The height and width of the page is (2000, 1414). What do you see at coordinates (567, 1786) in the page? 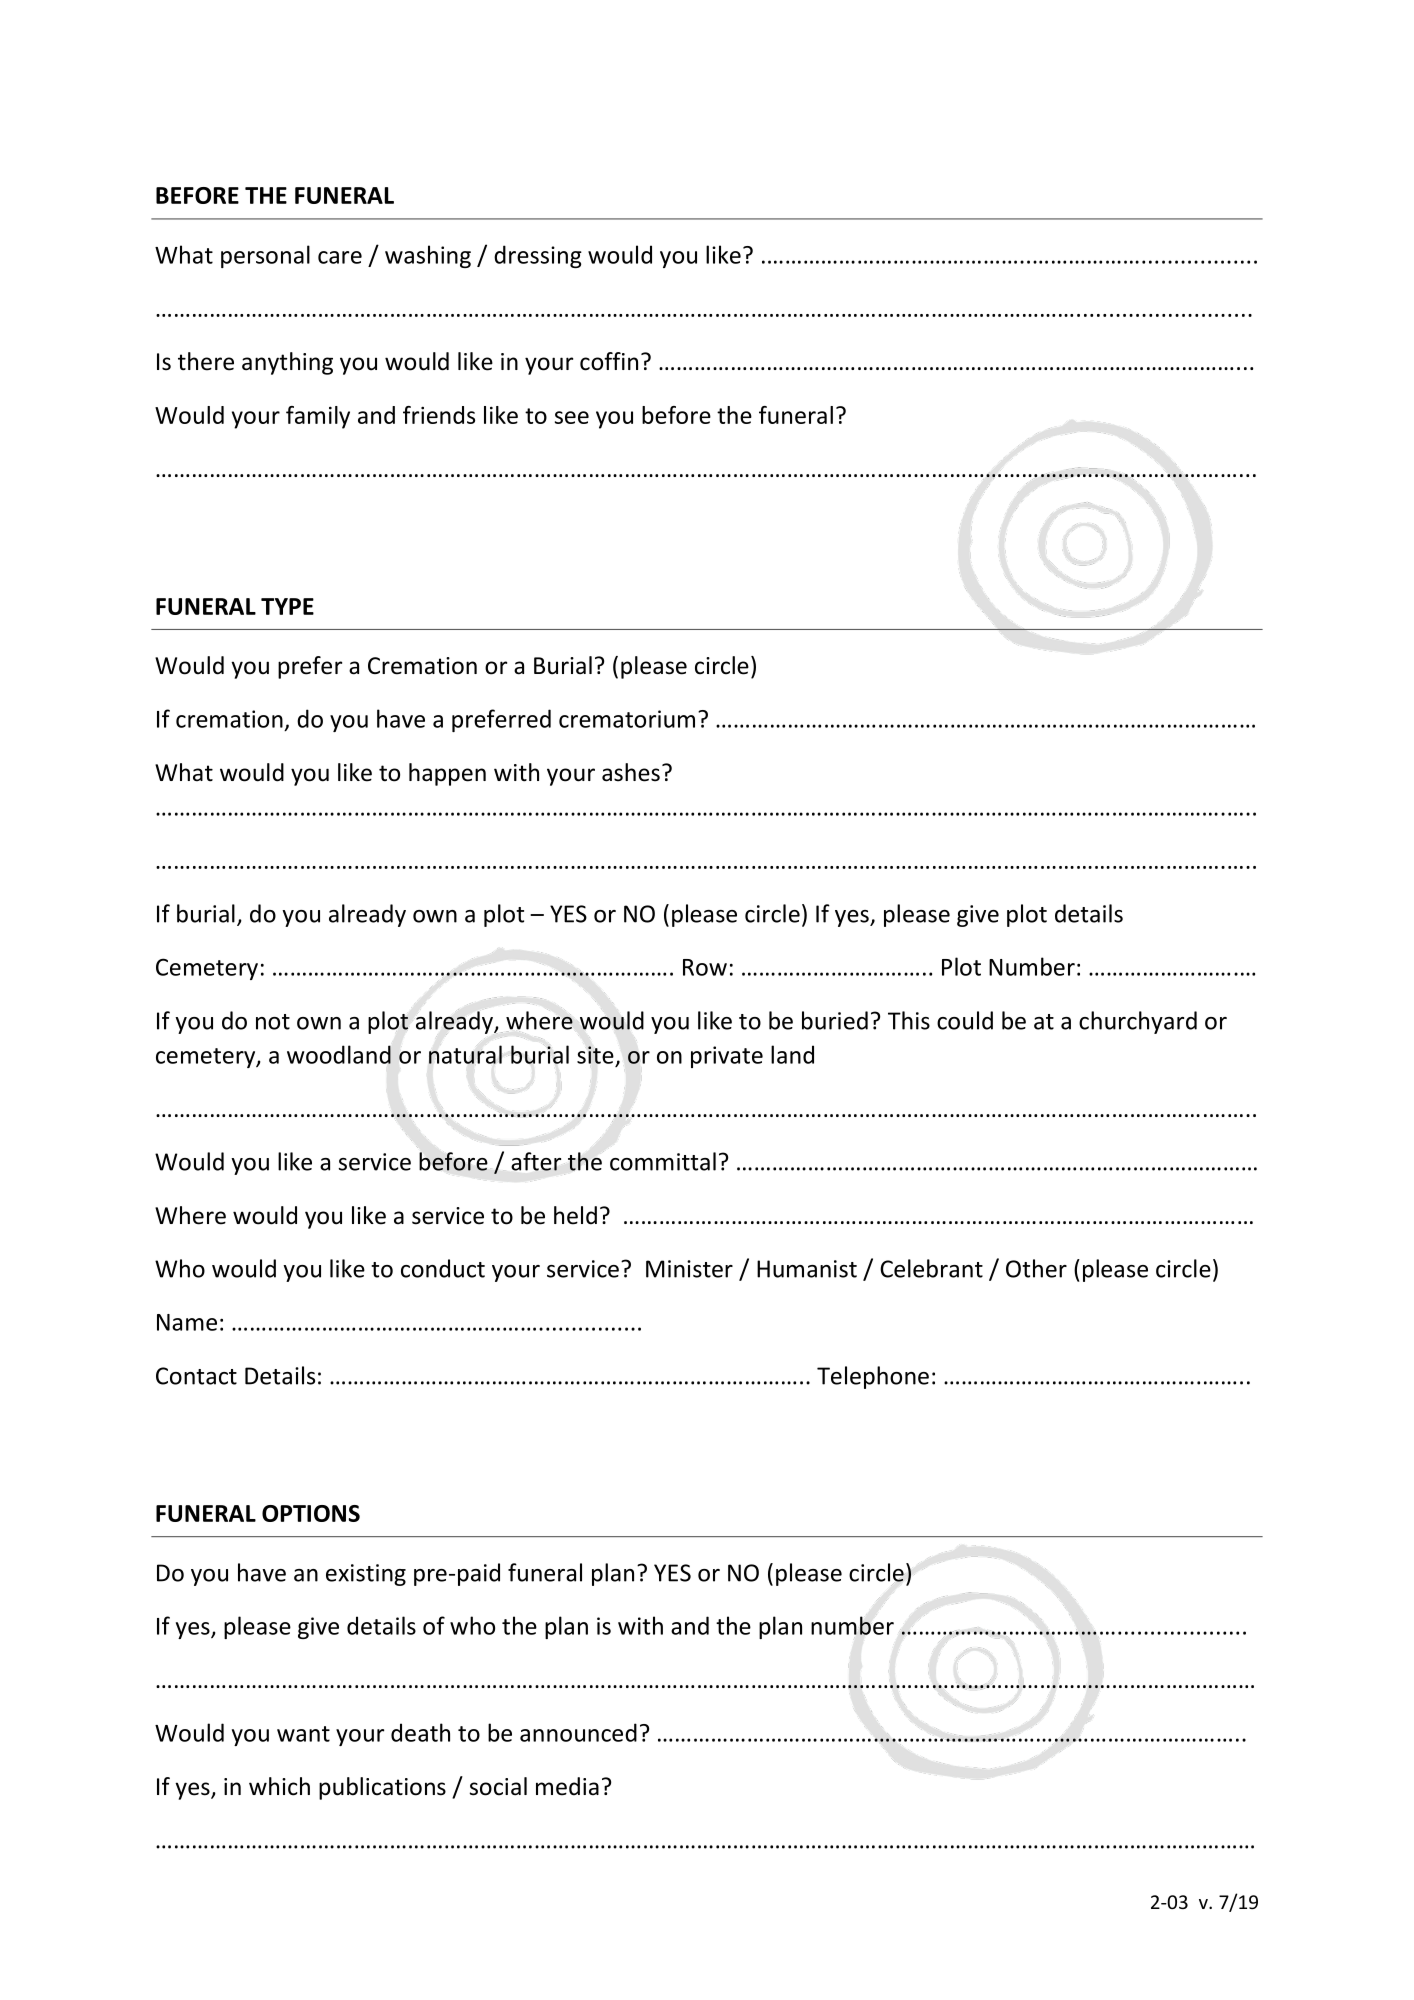
I see `media` at bounding box center [567, 1786].
